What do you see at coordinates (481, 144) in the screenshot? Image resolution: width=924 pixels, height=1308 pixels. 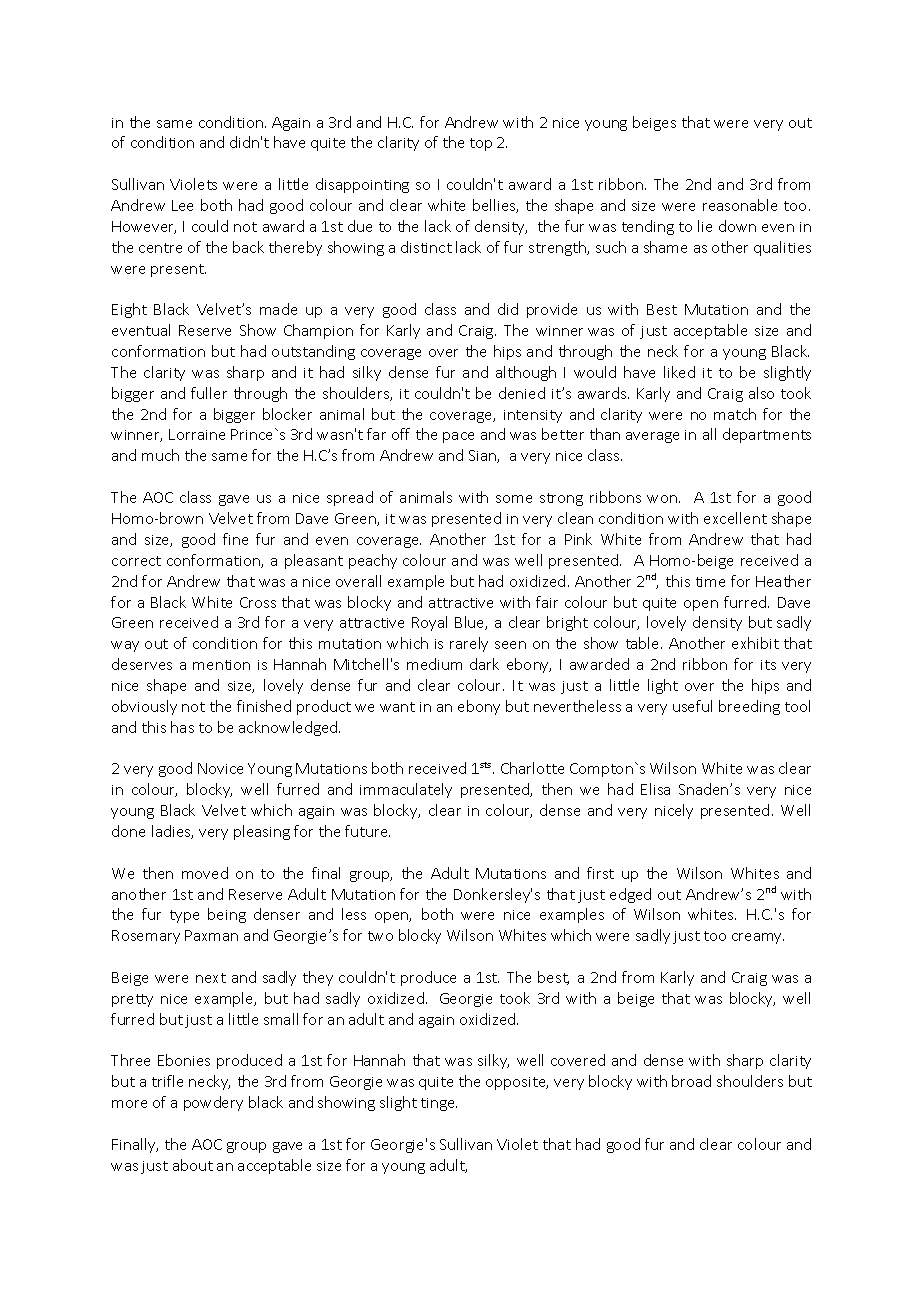 I see `top` at bounding box center [481, 144].
